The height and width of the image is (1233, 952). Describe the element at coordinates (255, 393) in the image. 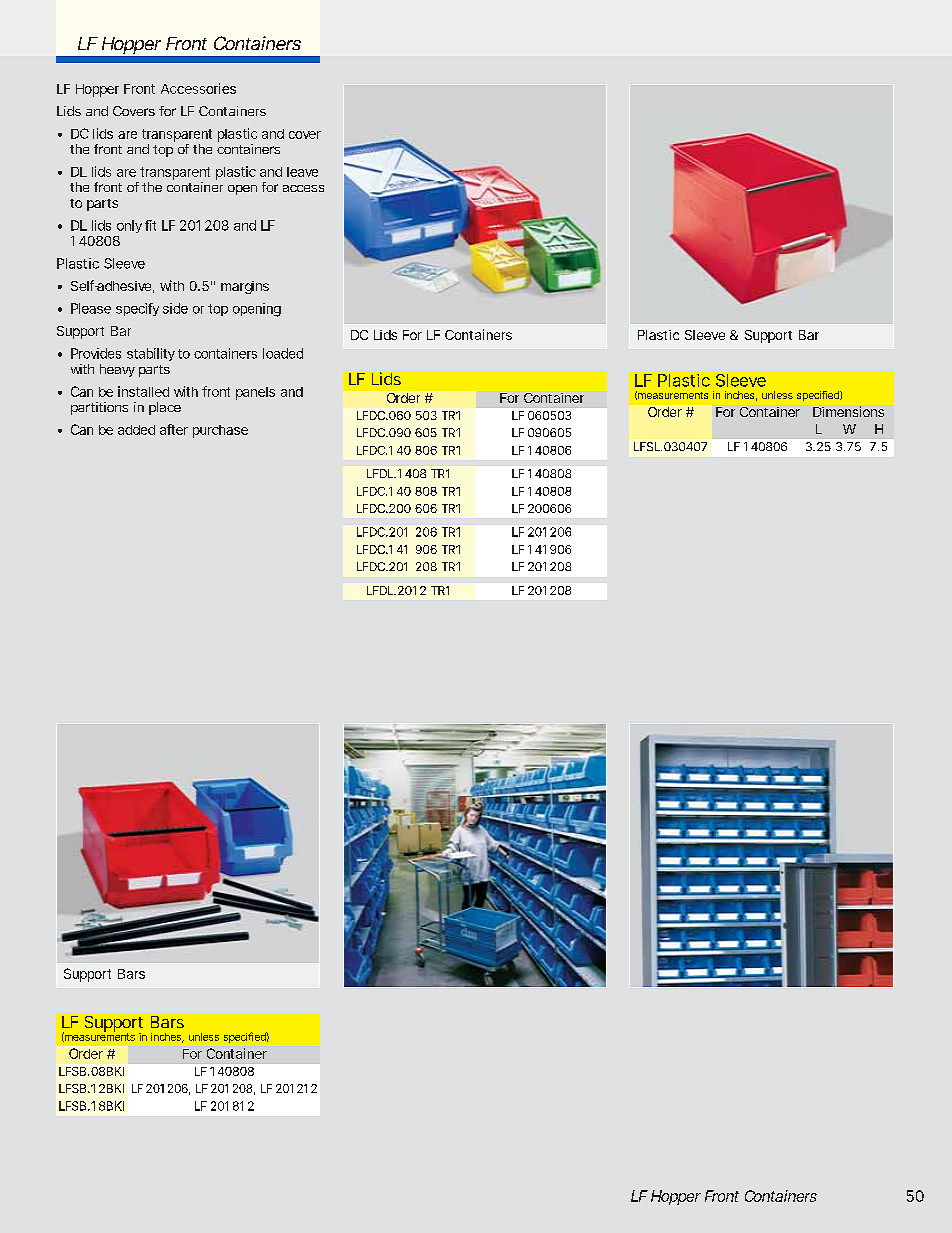

I see `panels` at that location.
